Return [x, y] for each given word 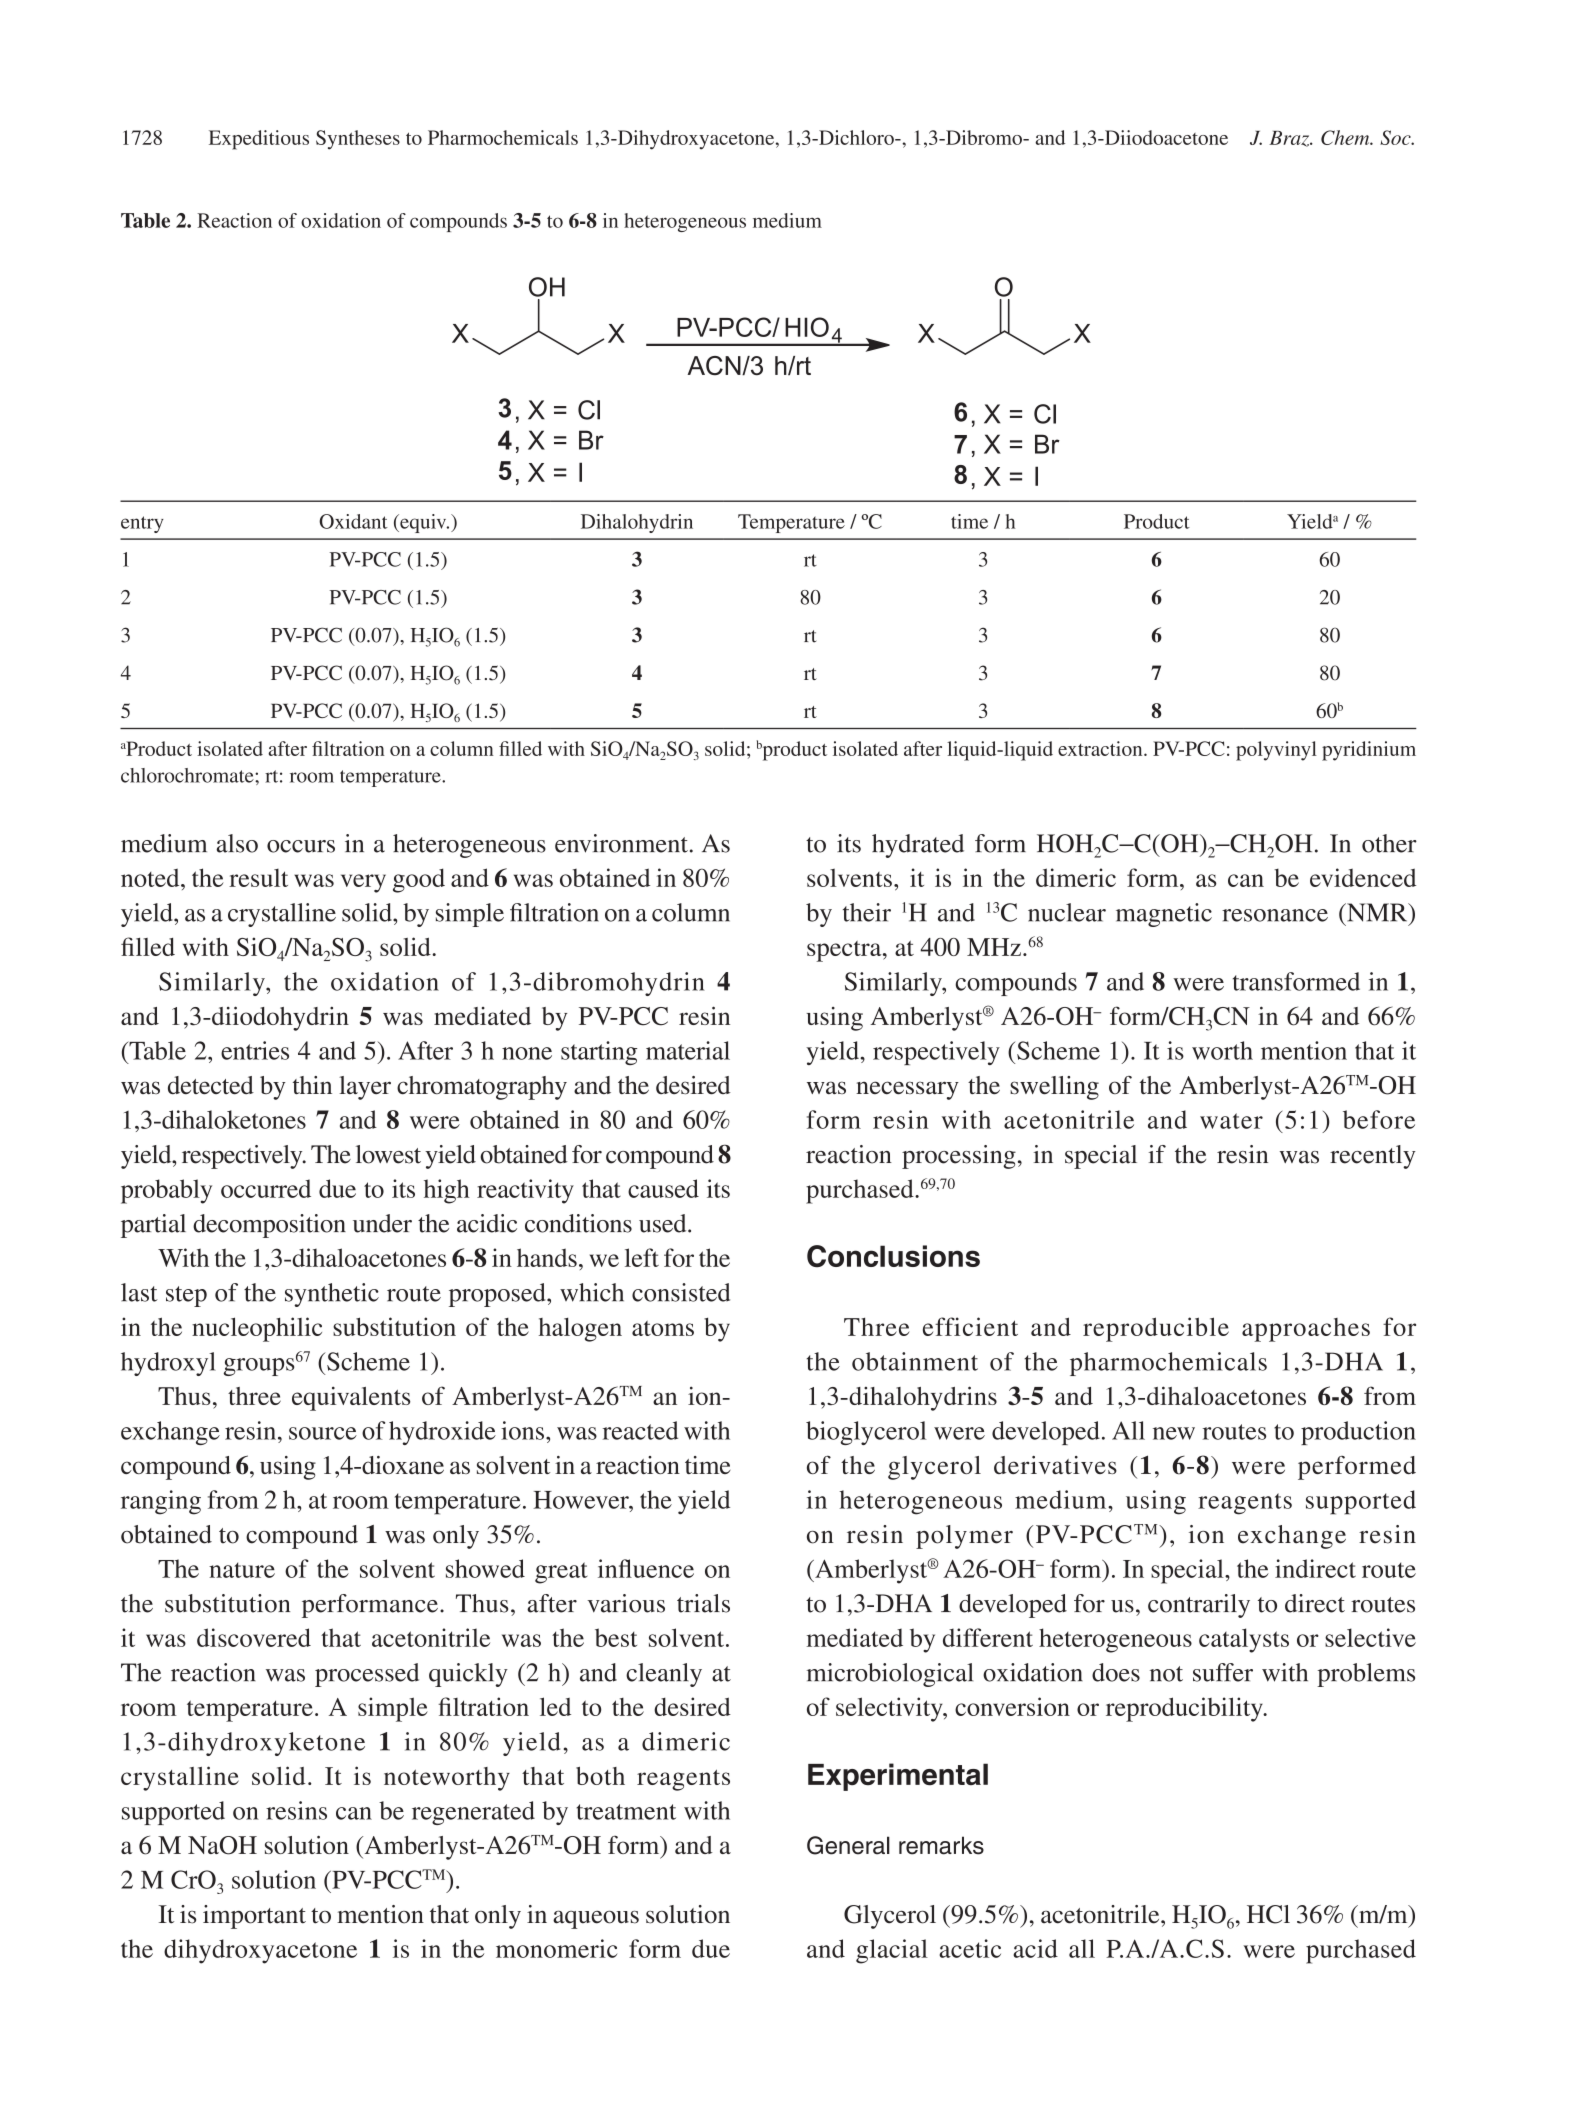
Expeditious [259, 140]
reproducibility [1185, 1709]
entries [255, 1050]
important [254, 1917]
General [848, 1845]
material [688, 1050]
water [1231, 1121]
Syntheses [358, 140]
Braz [1290, 139]
